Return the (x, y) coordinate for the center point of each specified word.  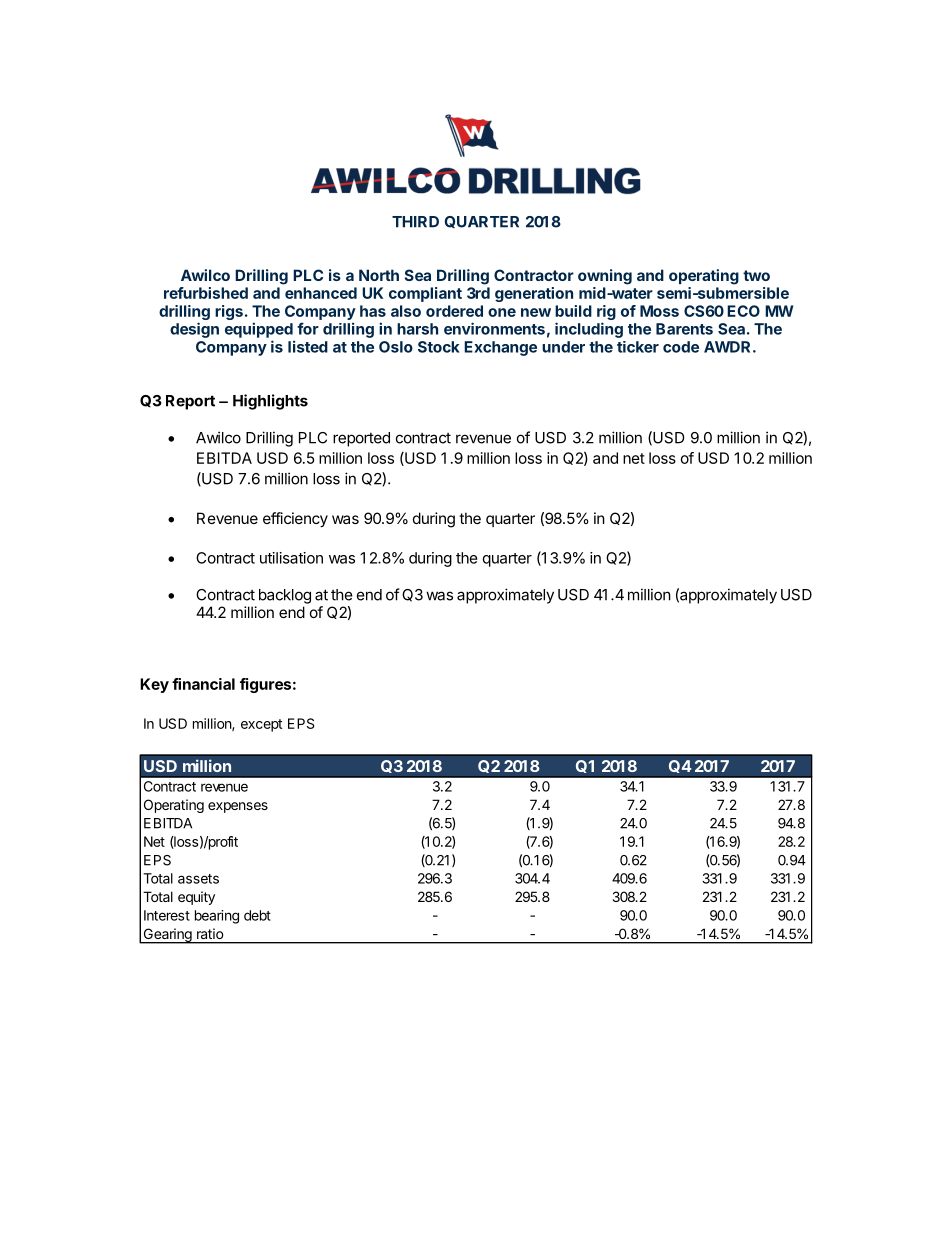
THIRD (415, 222)
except (261, 725)
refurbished (206, 293)
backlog (285, 596)
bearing (217, 917)
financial (203, 684)
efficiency (295, 519)
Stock (439, 347)
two (756, 275)
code (681, 347)
